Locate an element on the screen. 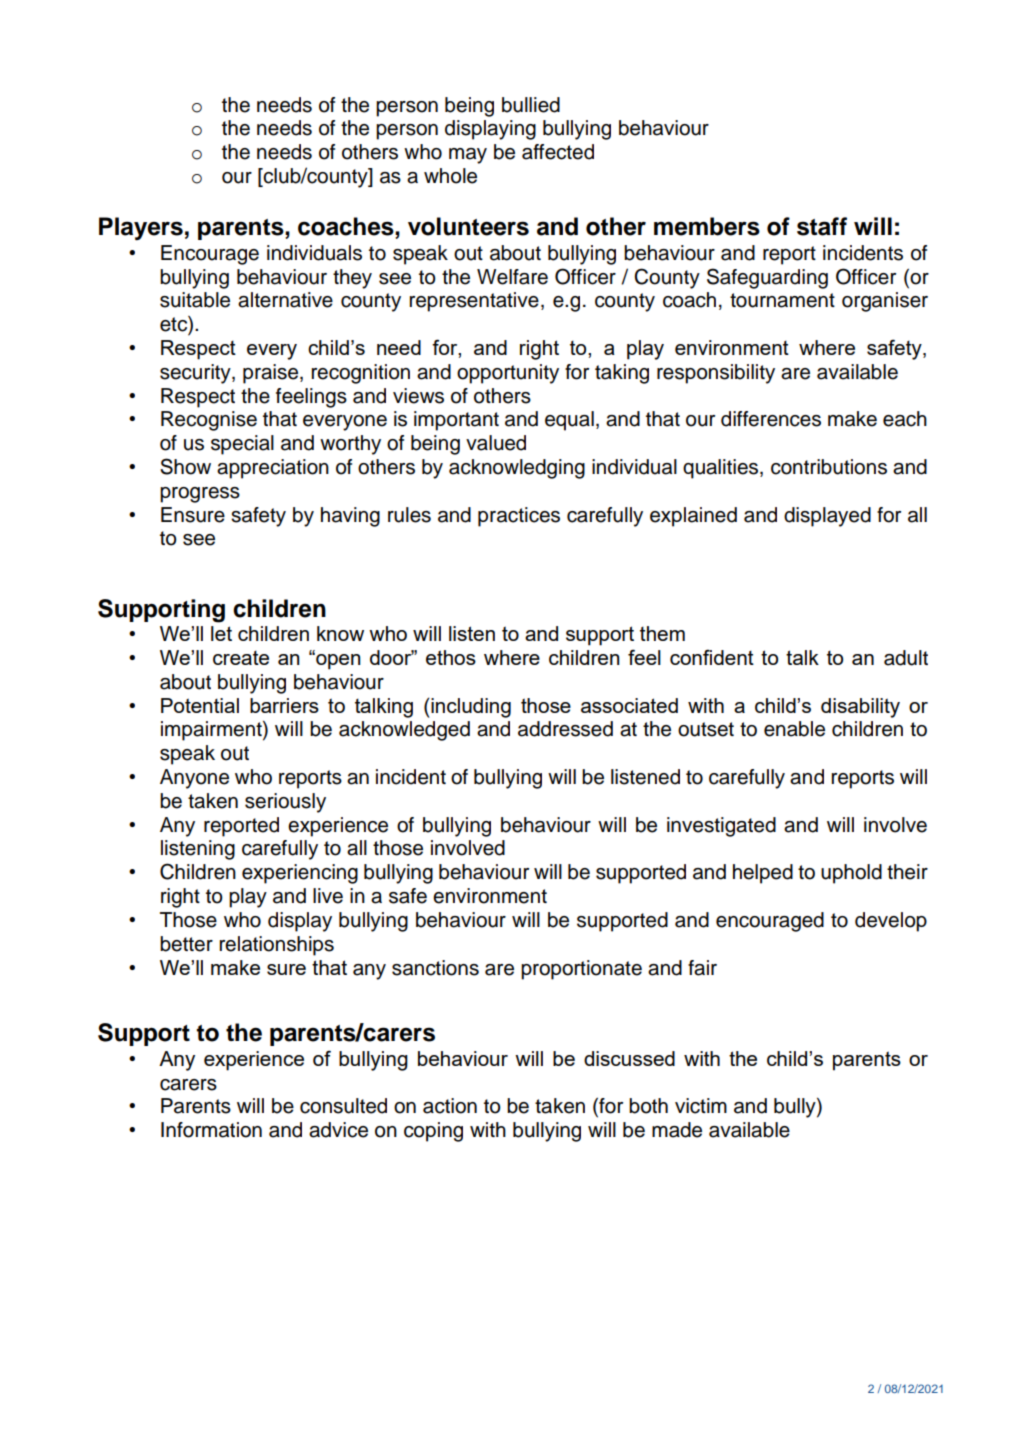 The image size is (1026, 1452). enable is located at coordinates (794, 729).
